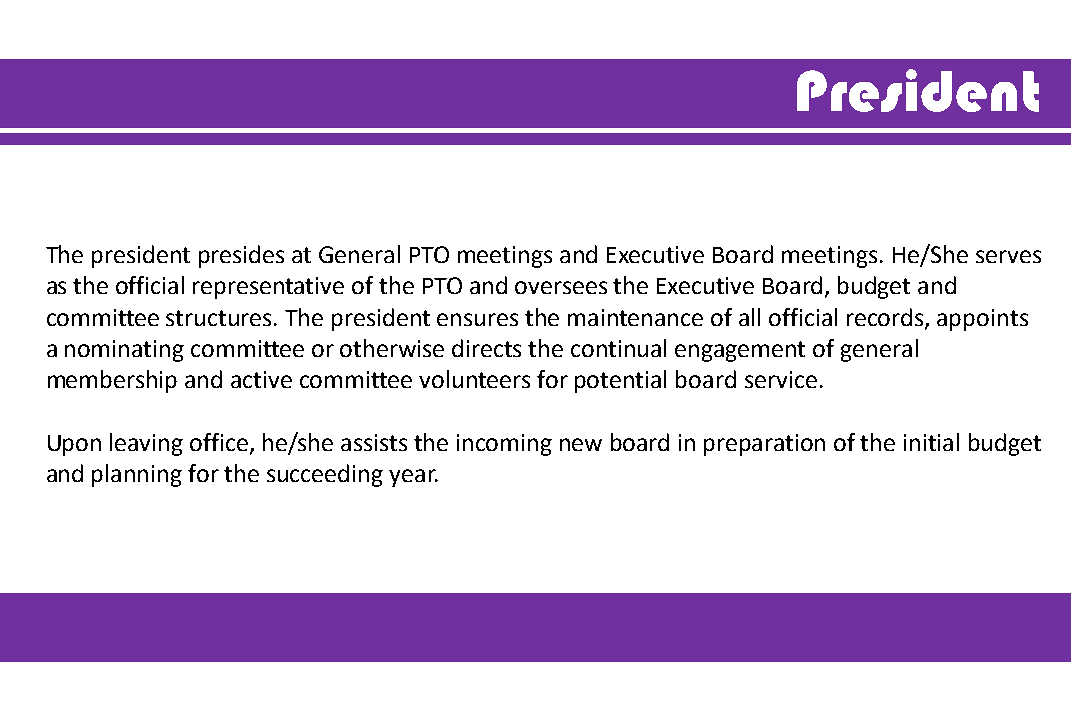 This document has width=1071, height=723. I want to click on presides, so click(241, 256).
